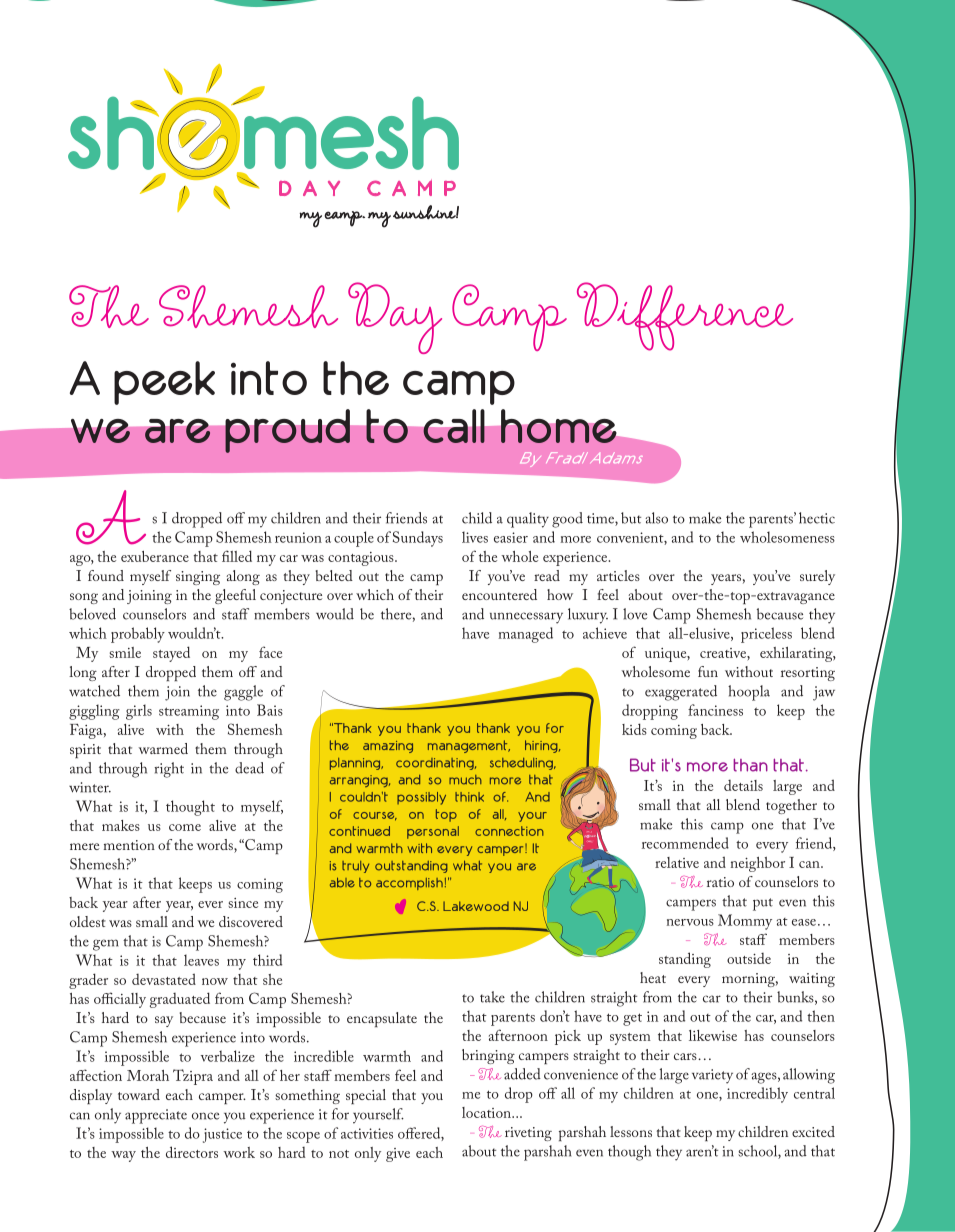 The width and height of the page is (955, 1232). I want to click on lives, so click(475, 537).
